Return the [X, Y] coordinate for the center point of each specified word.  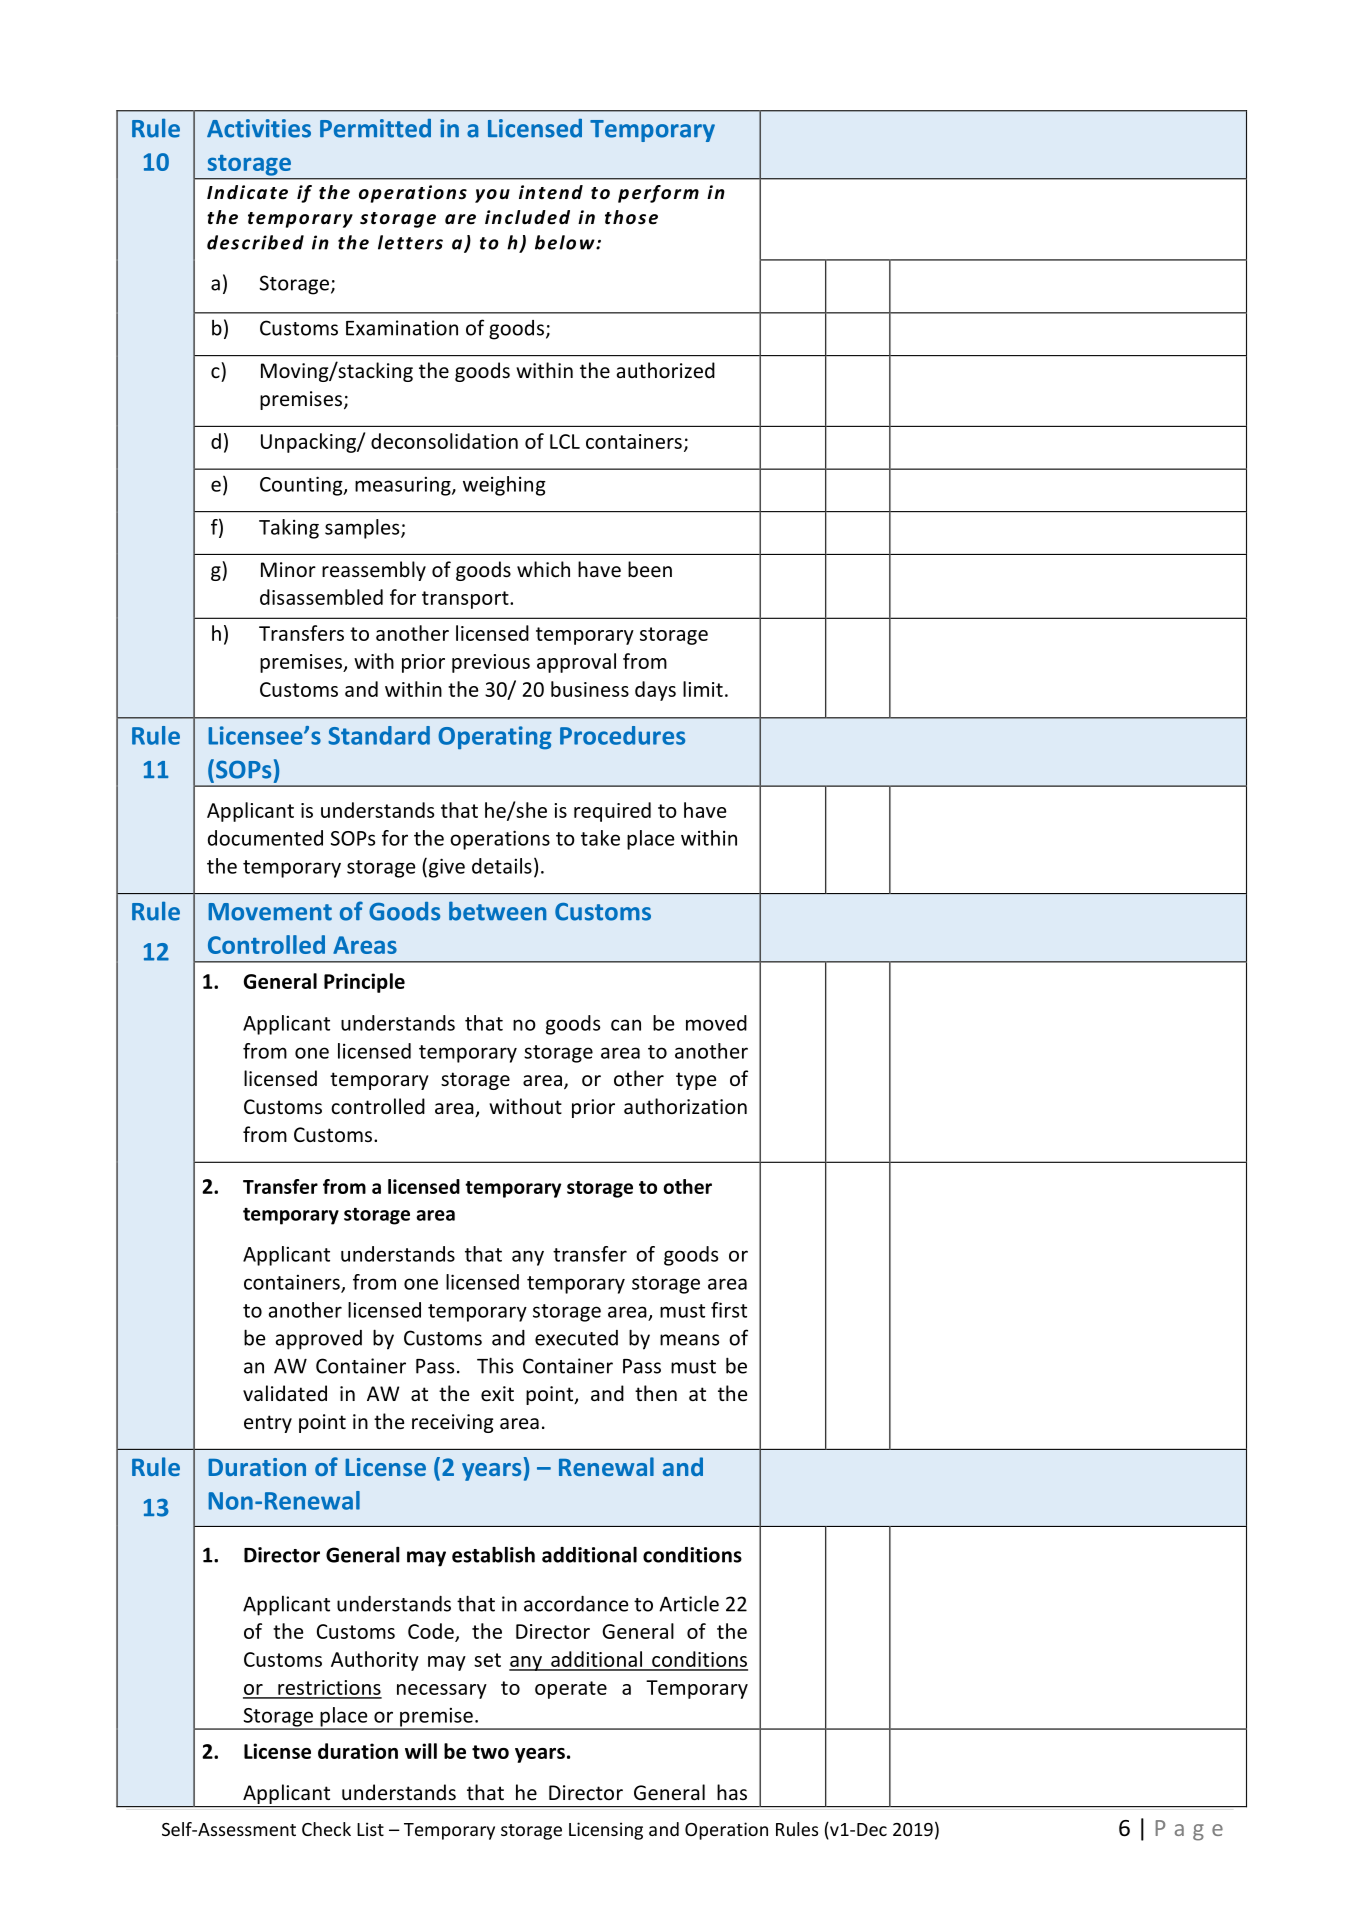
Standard [379, 735]
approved [318, 1340]
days [655, 691]
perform [658, 194]
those [631, 217]
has [732, 1792]
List [370, 1829]
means [689, 1340]
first [729, 1310]
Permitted [375, 128]
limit [703, 689]
